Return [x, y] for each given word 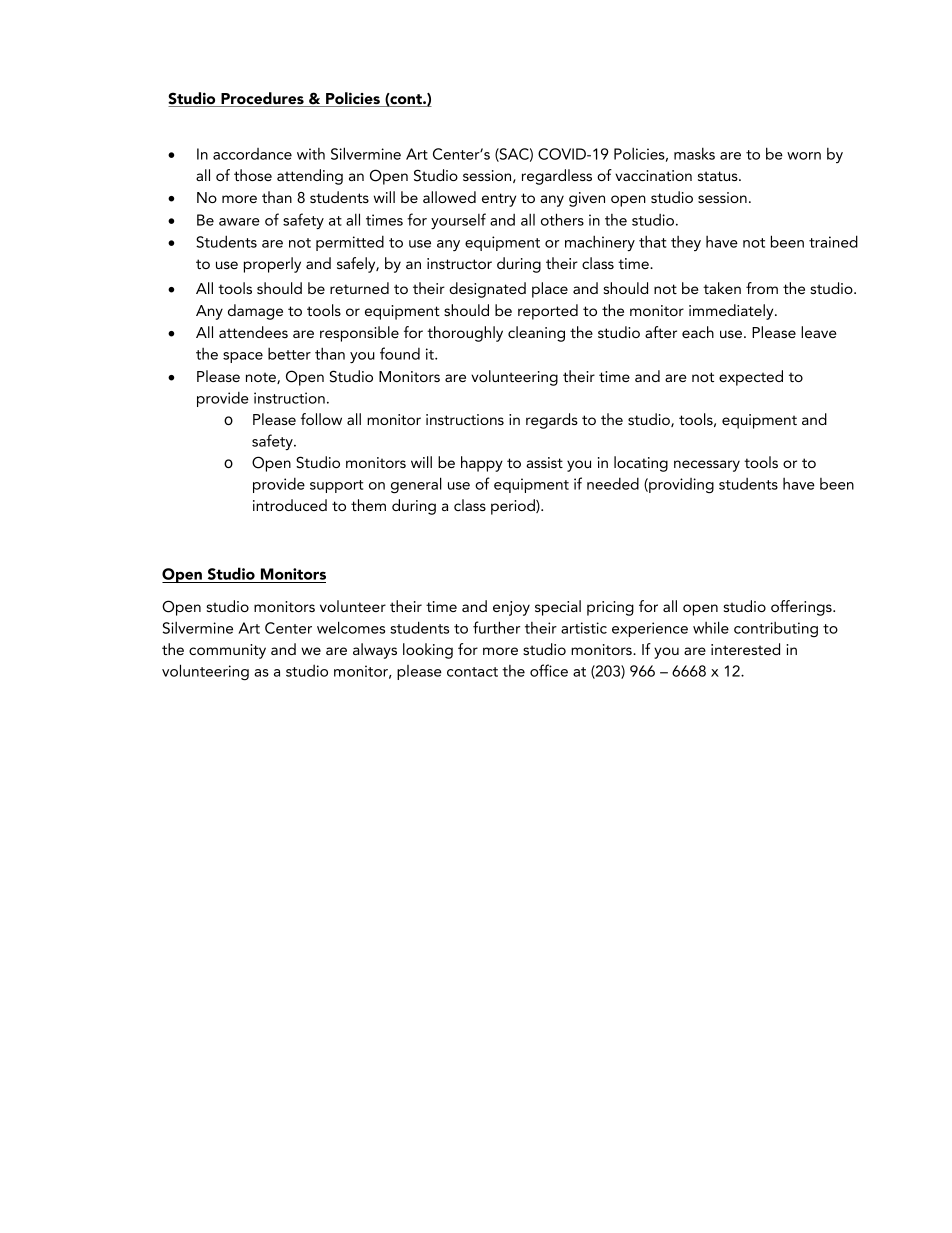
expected [751, 378]
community [227, 651]
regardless [557, 177]
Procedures [262, 99]
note [262, 378]
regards [552, 421]
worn [804, 156]
